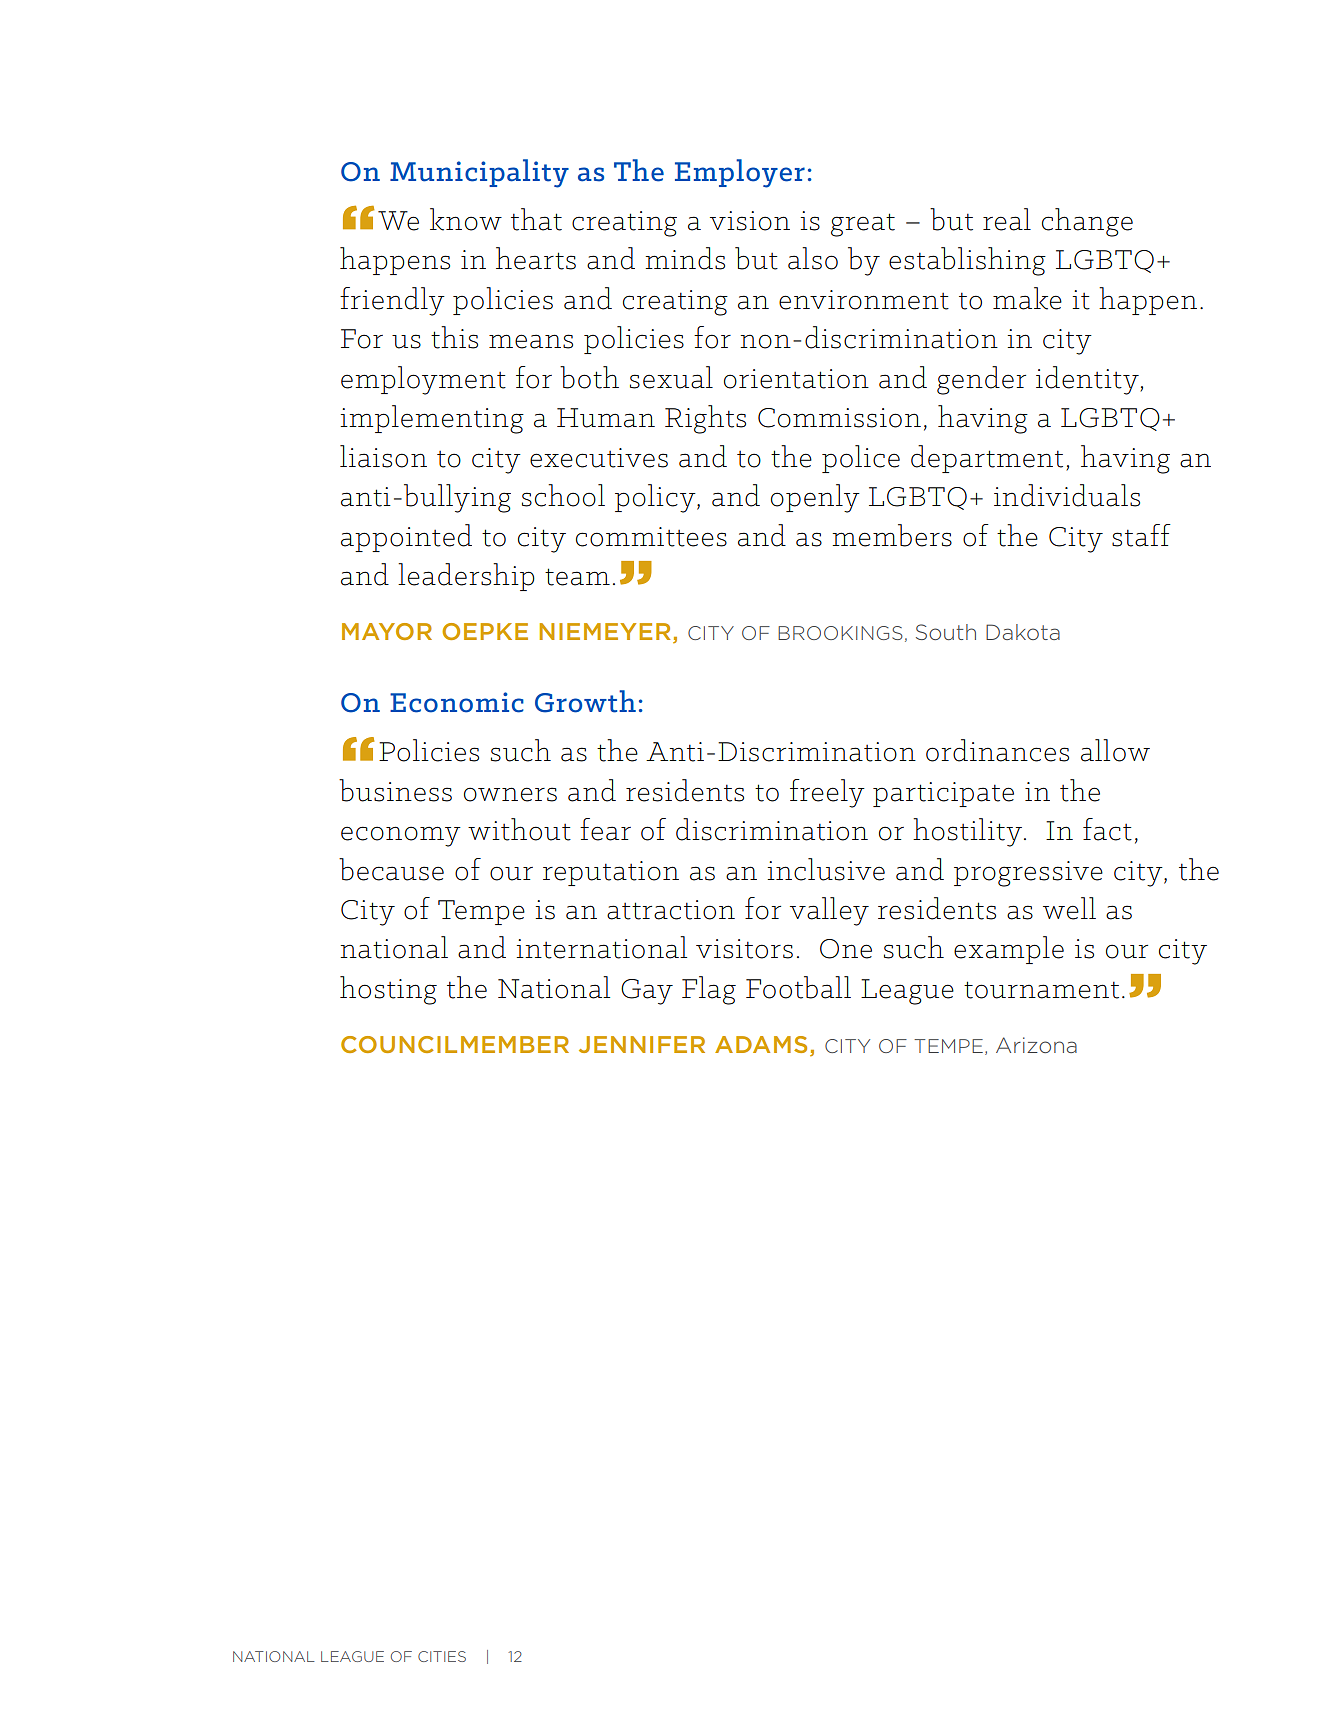 The image size is (1341, 1735). What do you see at coordinates (455, 1044) in the screenshot?
I see `COUNCILMEMBER` at bounding box center [455, 1044].
